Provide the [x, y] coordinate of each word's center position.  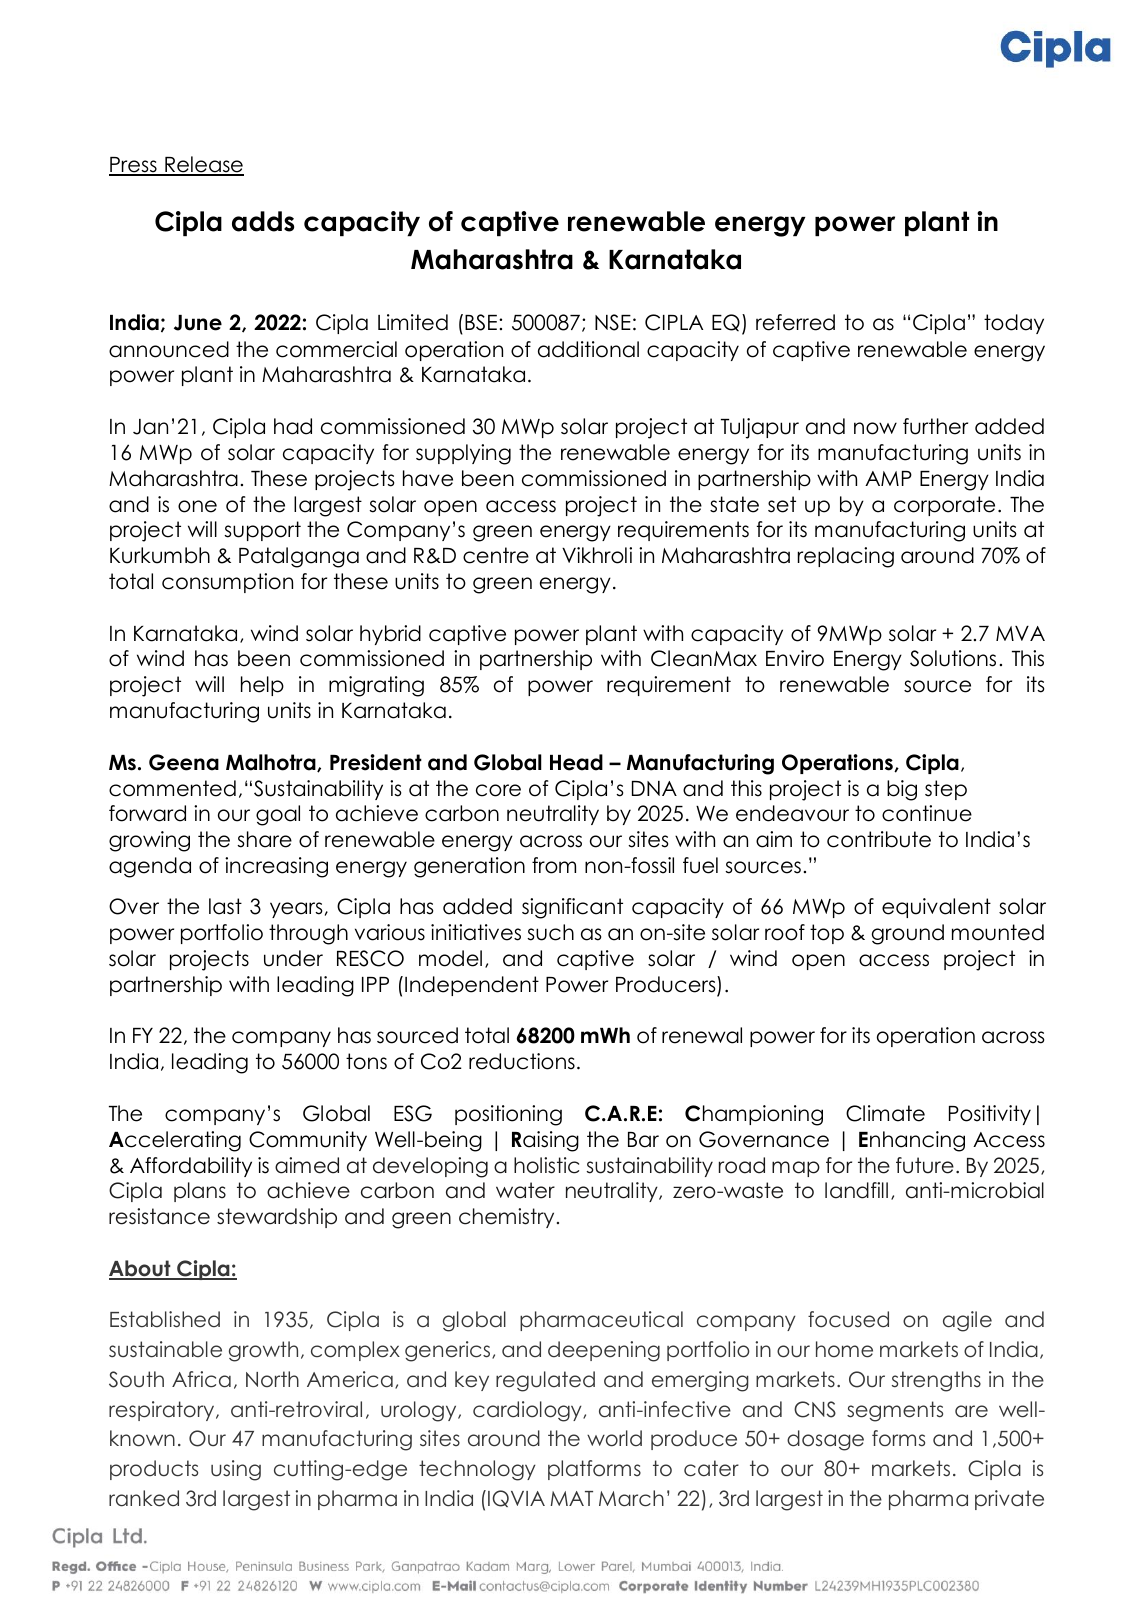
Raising [545, 1141]
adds [263, 221]
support [262, 531]
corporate [944, 506]
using [236, 1470]
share [264, 839]
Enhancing [912, 1141]
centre [496, 555]
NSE [613, 322]
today [1014, 324]
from [554, 865]
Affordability [191, 1167]
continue [927, 813]
